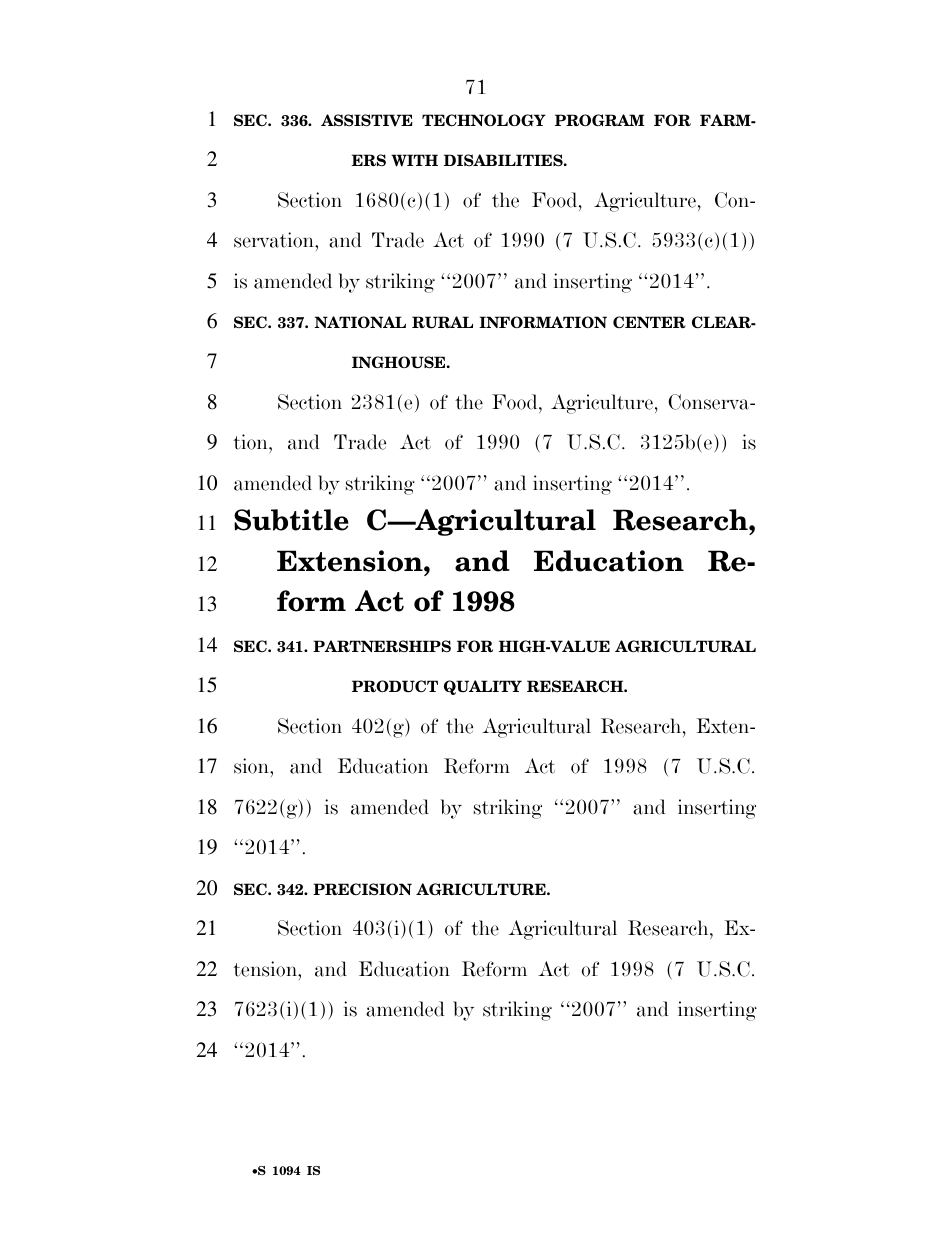 The width and height of the image is (952, 1233). I want to click on TECHNOLOGY, so click(484, 120).
